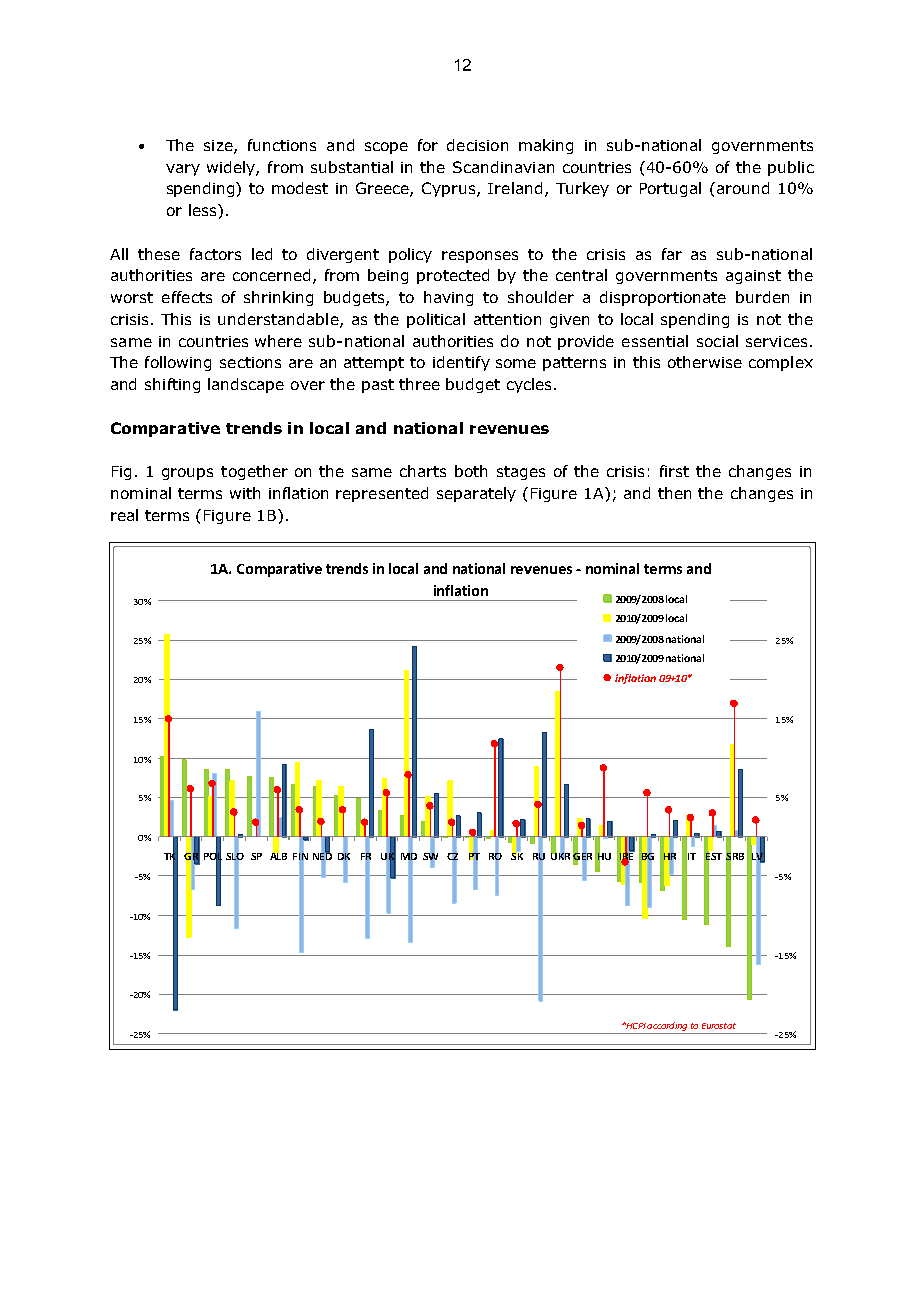  I want to click on then, so click(674, 493).
